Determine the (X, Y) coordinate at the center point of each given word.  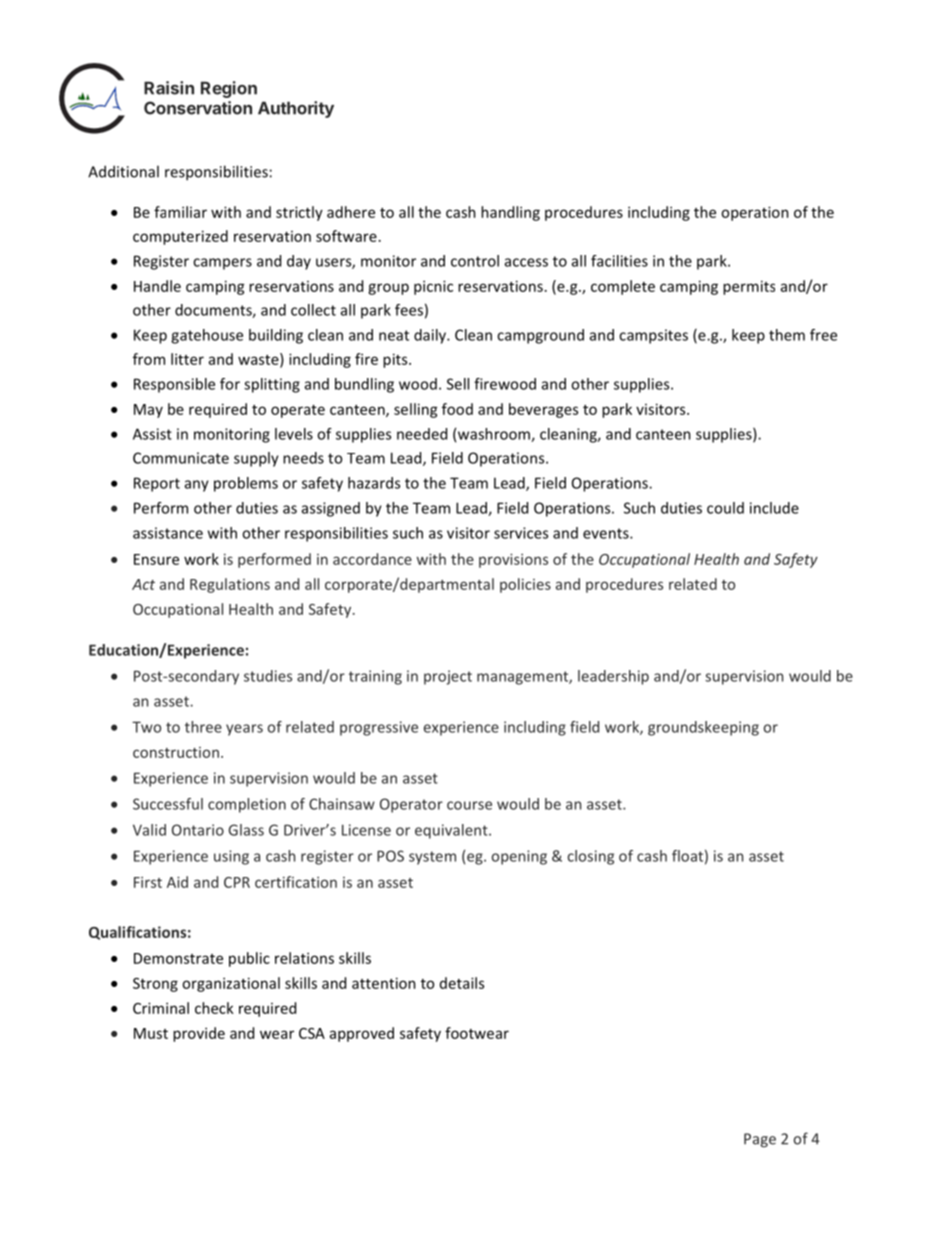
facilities (619, 261)
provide (199, 1034)
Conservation (198, 108)
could (725, 508)
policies (525, 585)
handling (510, 213)
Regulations (230, 585)
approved (362, 1034)
